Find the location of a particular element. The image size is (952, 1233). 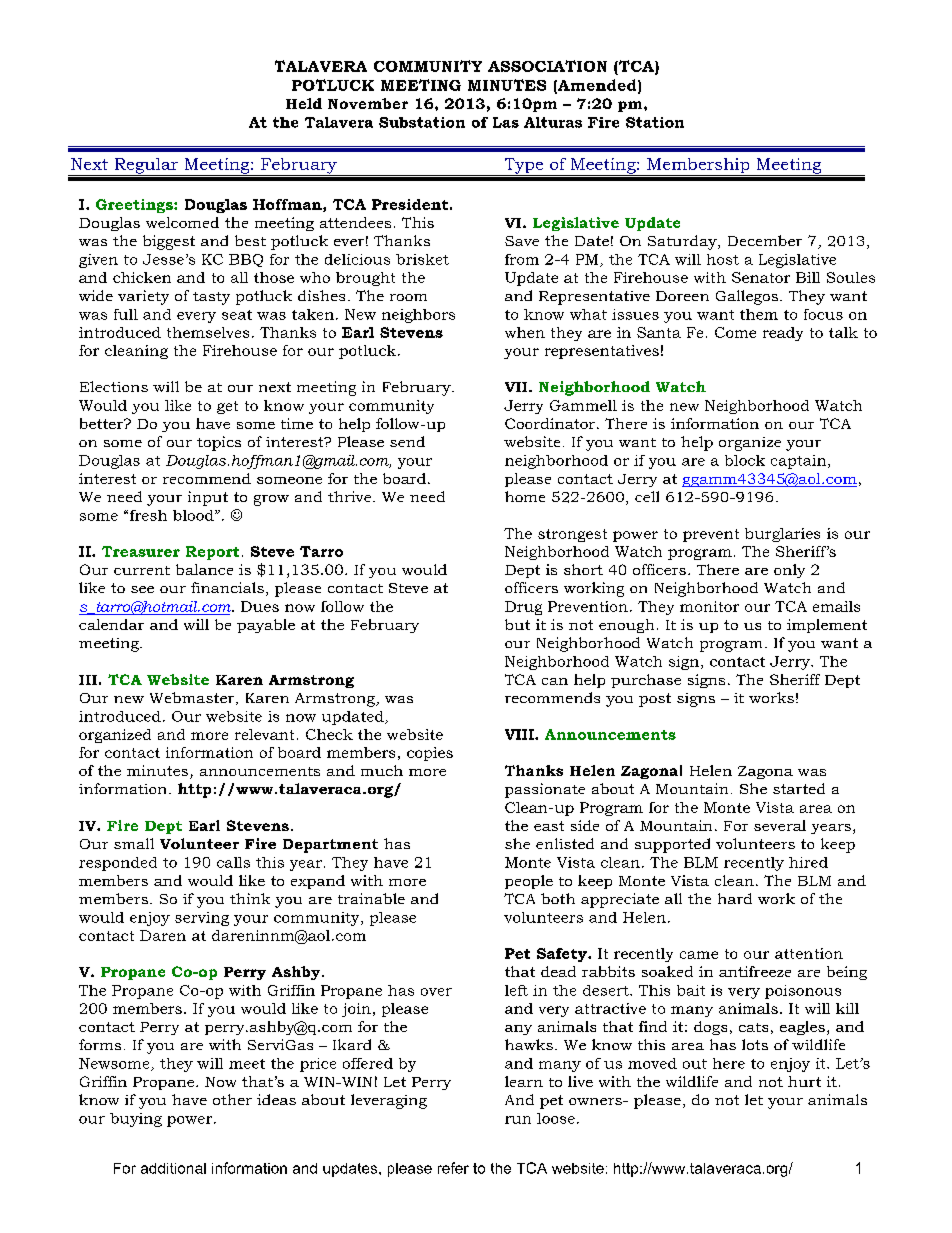

send is located at coordinates (407, 441).
